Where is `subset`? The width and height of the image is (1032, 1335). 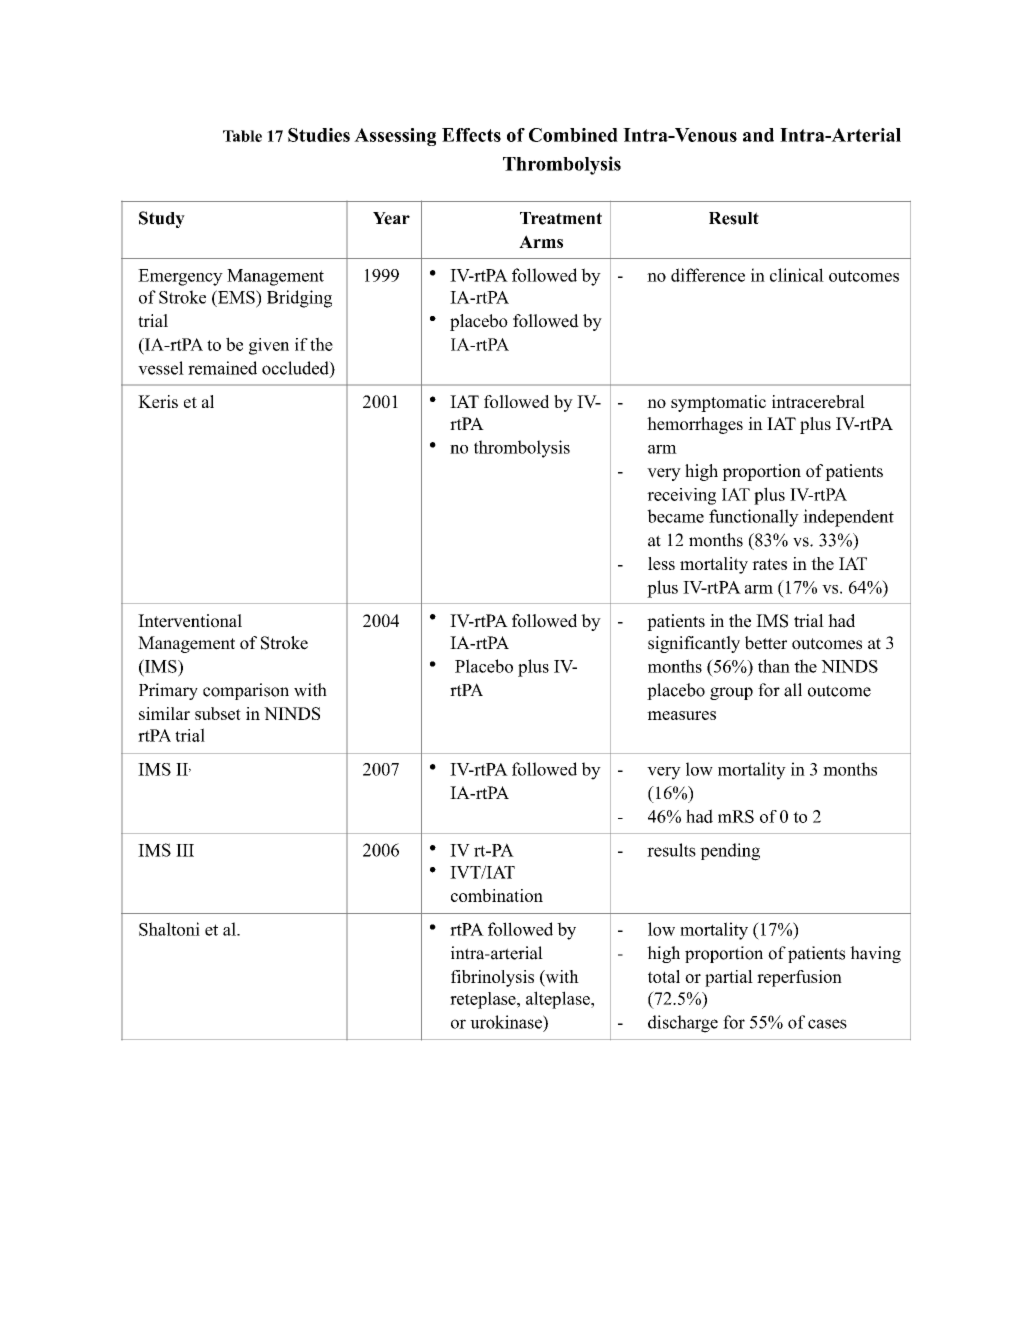
subset is located at coordinates (218, 713).
